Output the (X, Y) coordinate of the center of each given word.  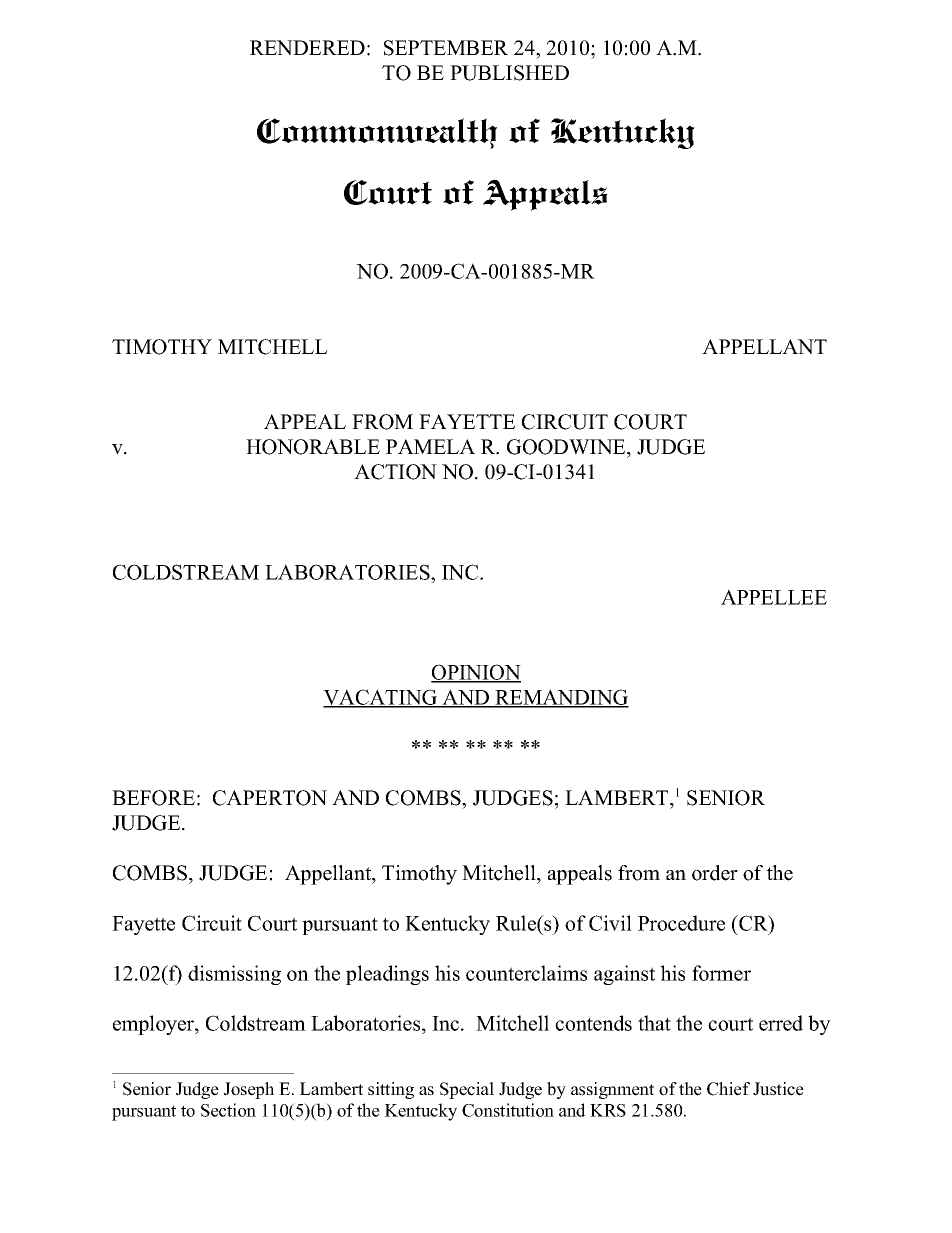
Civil (610, 923)
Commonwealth (377, 133)
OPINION (476, 673)
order (715, 873)
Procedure (681, 923)
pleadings (387, 975)
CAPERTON (270, 798)
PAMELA (430, 446)
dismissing (234, 975)
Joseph (249, 1090)
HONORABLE (313, 447)
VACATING (381, 698)
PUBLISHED (509, 73)
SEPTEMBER (446, 48)
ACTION (395, 472)
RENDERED (307, 47)
